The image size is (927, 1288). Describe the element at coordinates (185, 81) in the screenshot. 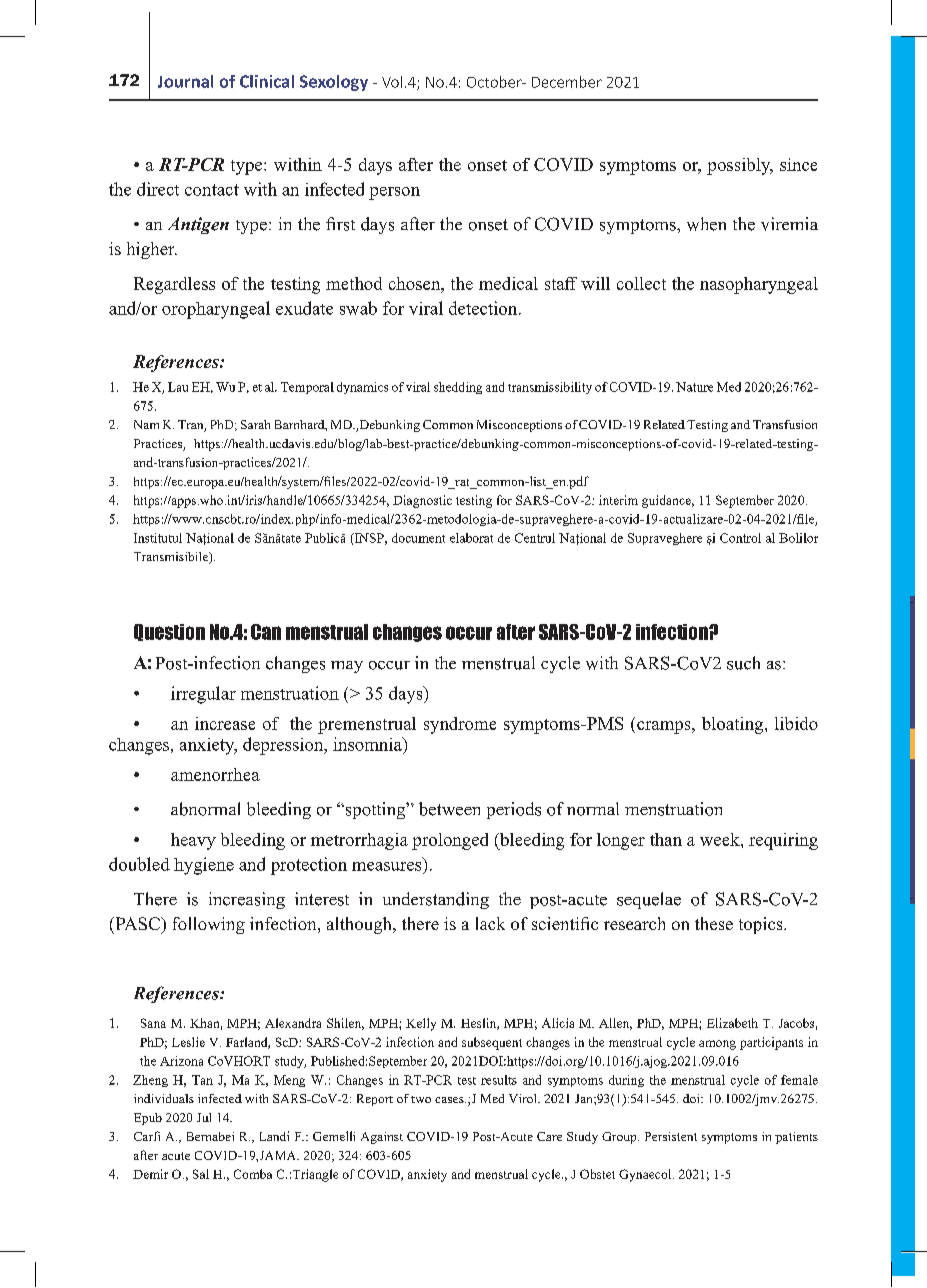

I see `Journal` at that location.
